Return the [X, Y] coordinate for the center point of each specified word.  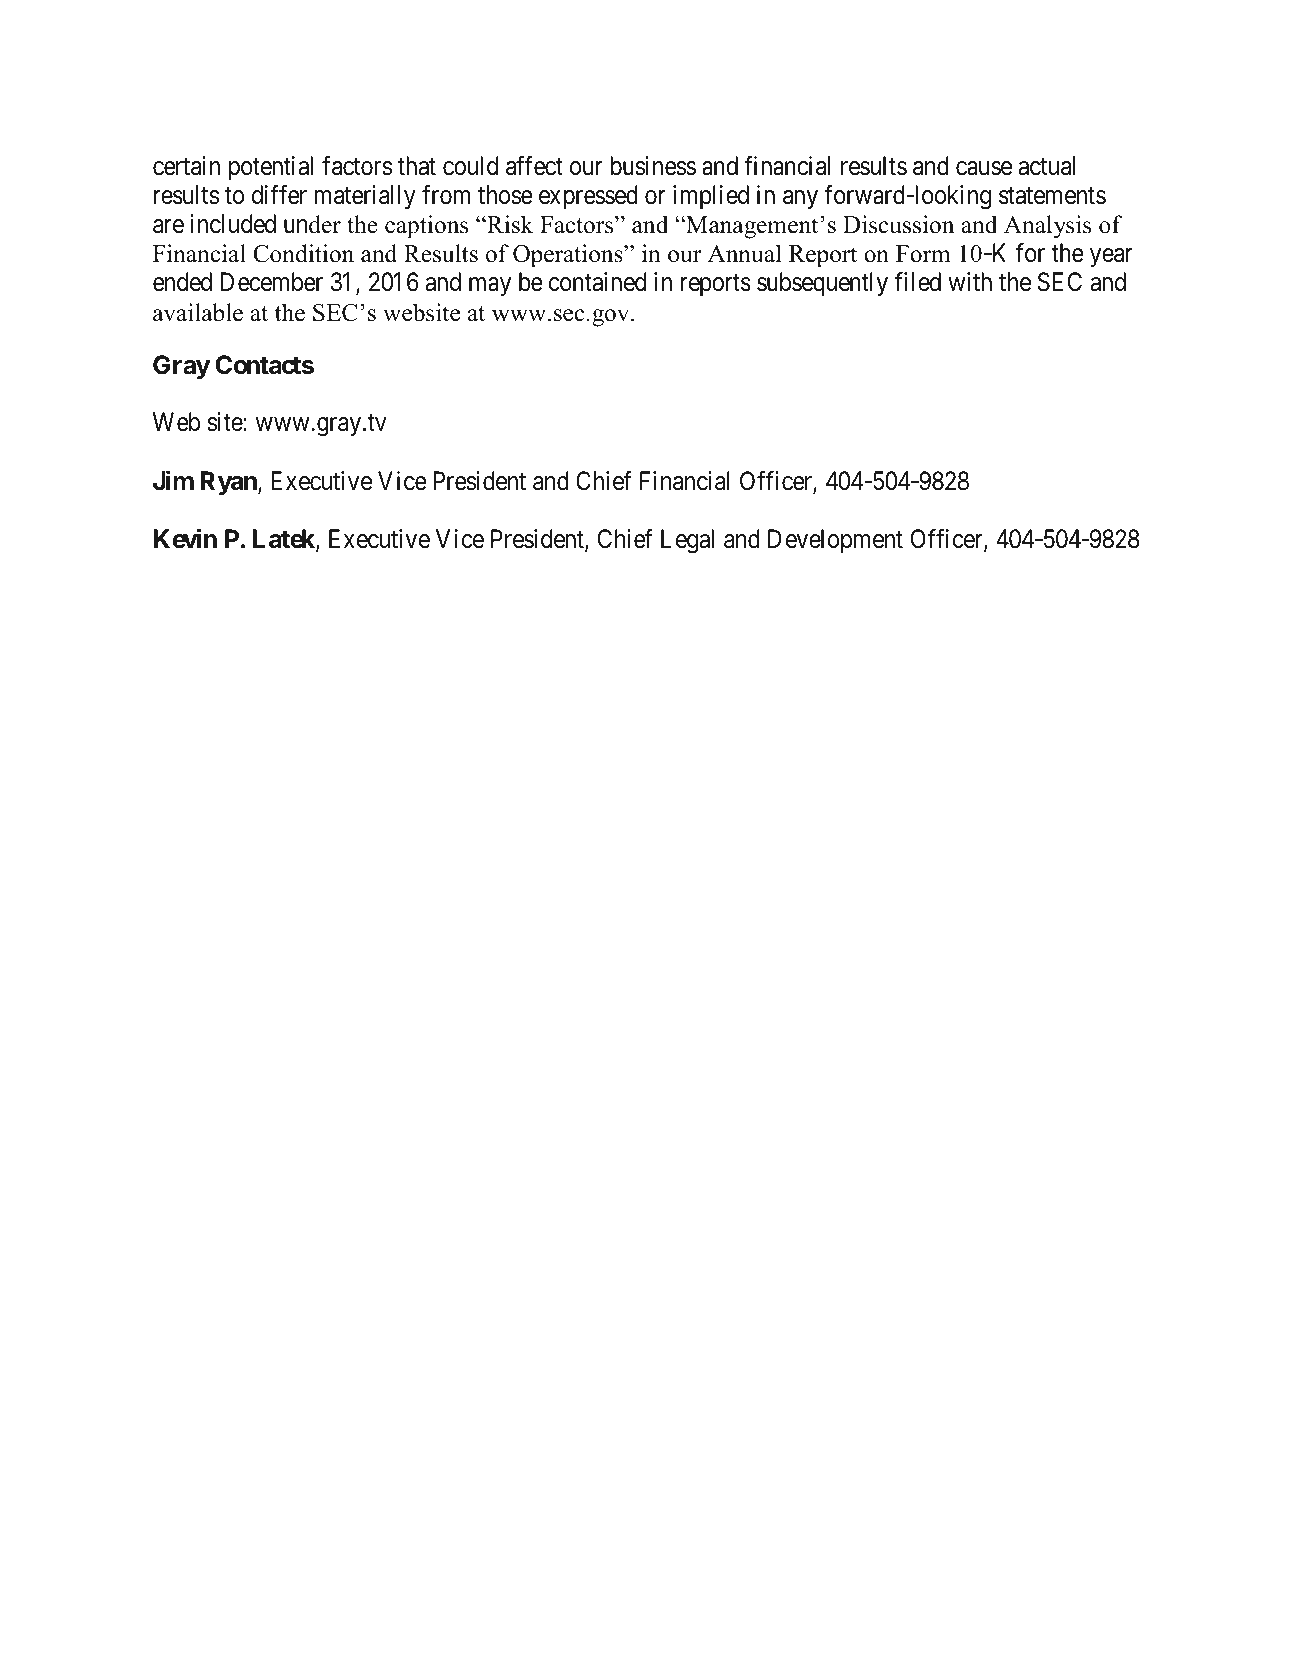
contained [597, 282]
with [970, 281]
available [198, 312]
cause [984, 168]
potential [271, 168]
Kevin [185, 539]
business [653, 166]
